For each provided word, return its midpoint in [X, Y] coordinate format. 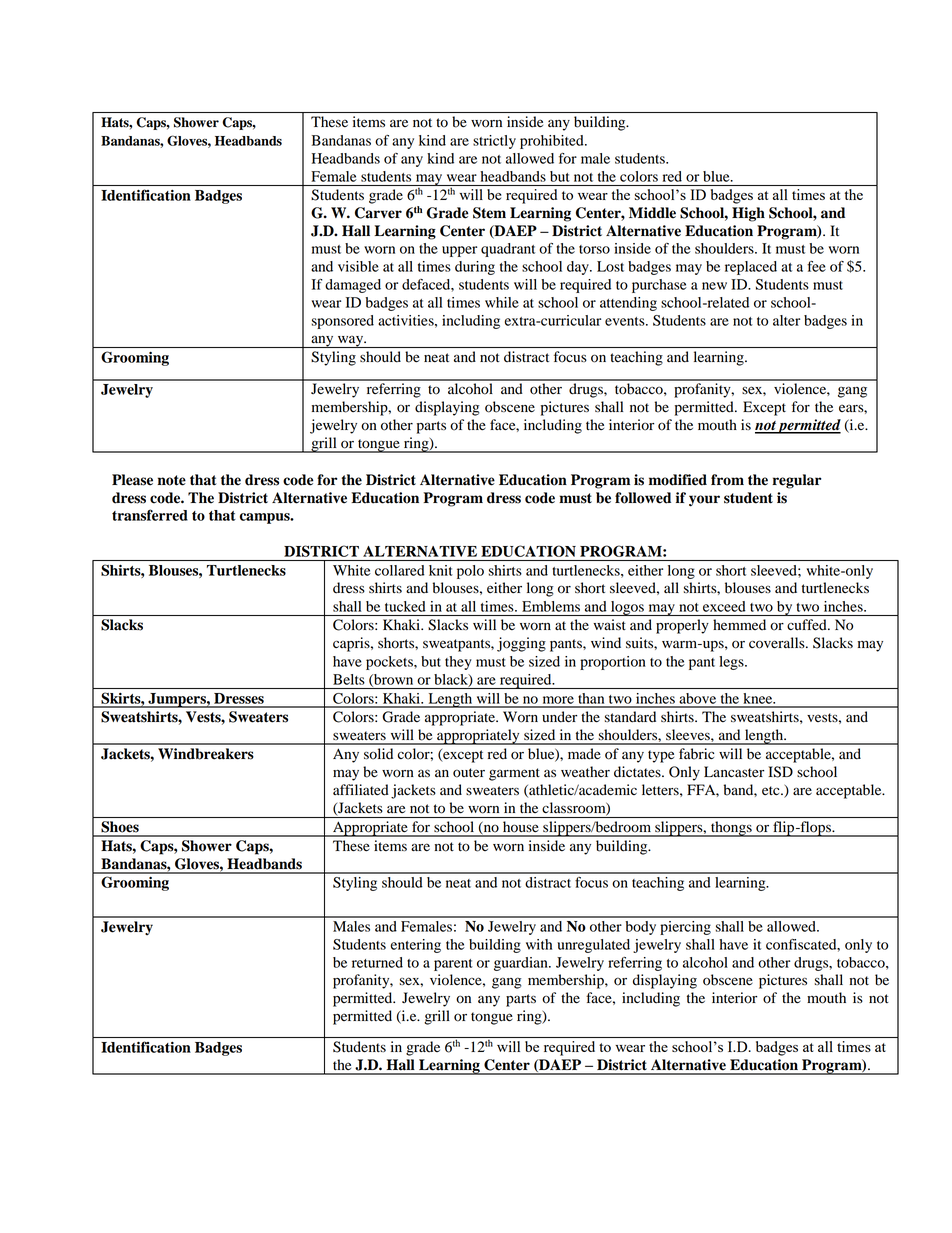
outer [469, 773]
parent [453, 965]
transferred [150, 515]
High [748, 214]
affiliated [361, 790]
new [714, 286]
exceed [724, 606]
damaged [353, 286]
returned [377, 962]
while [502, 302]
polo [470, 572]
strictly [494, 142]
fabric [696, 754]
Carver [378, 213]
